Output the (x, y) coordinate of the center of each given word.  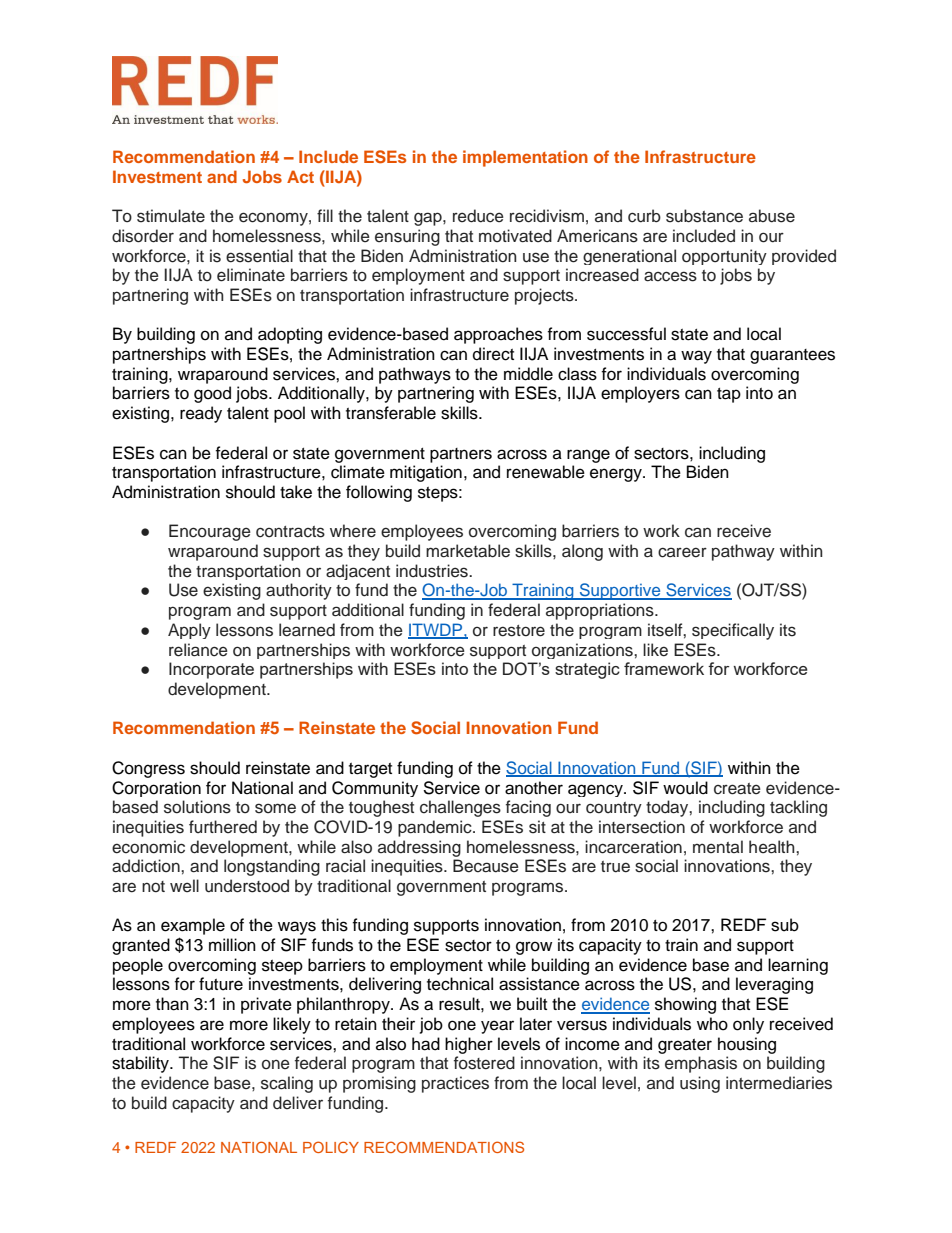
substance (704, 216)
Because (486, 866)
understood (247, 886)
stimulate (171, 216)
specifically (733, 631)
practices (455, 1084)
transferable (391, 413)
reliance (198, 650)
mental (718, 846)
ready (201, 414)
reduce (478, 216)
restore (519, 631)
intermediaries (779, 1083)
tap (729, 395)
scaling (287, 1084)
